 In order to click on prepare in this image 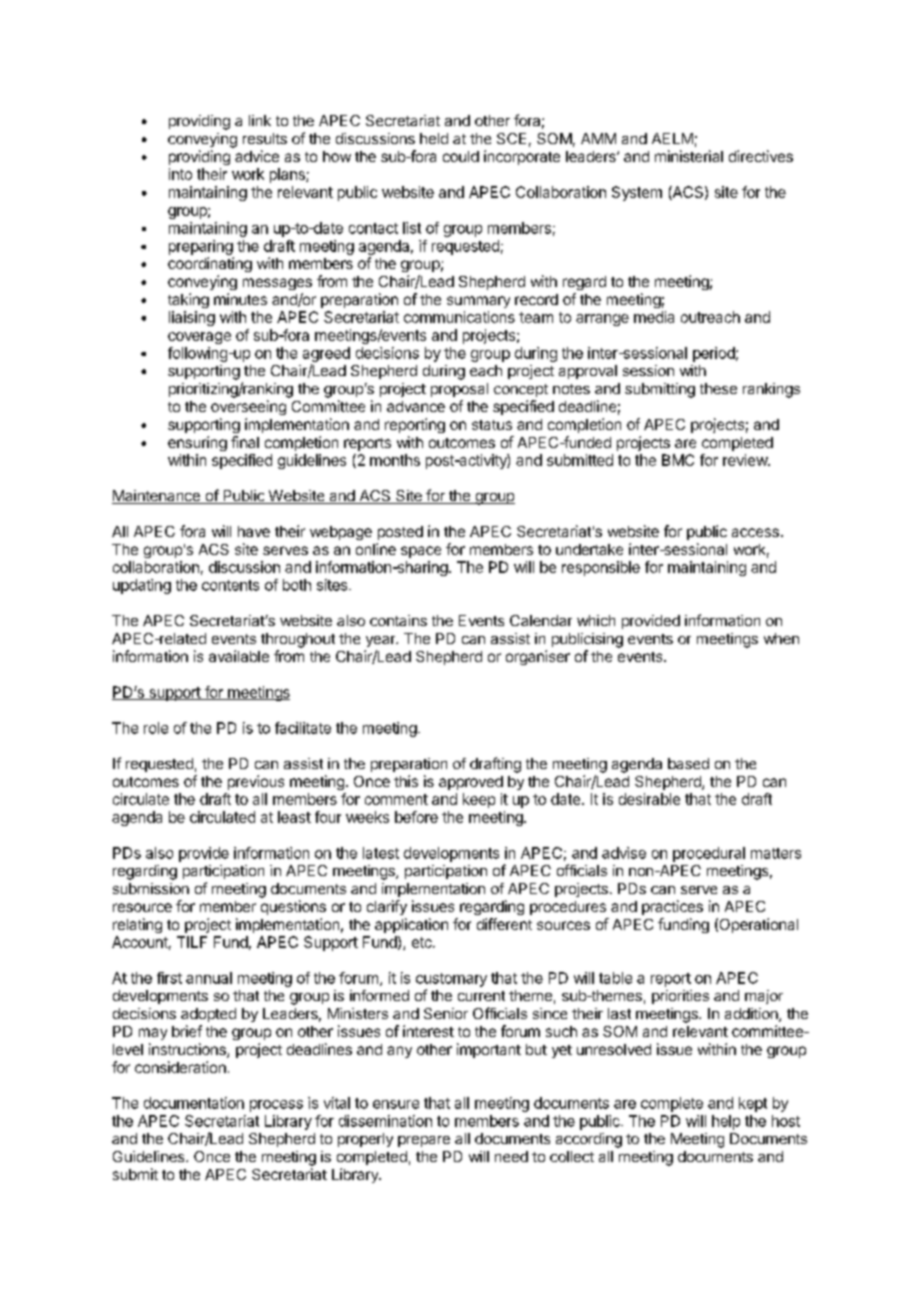, I will do `click(424, 1141)`.
